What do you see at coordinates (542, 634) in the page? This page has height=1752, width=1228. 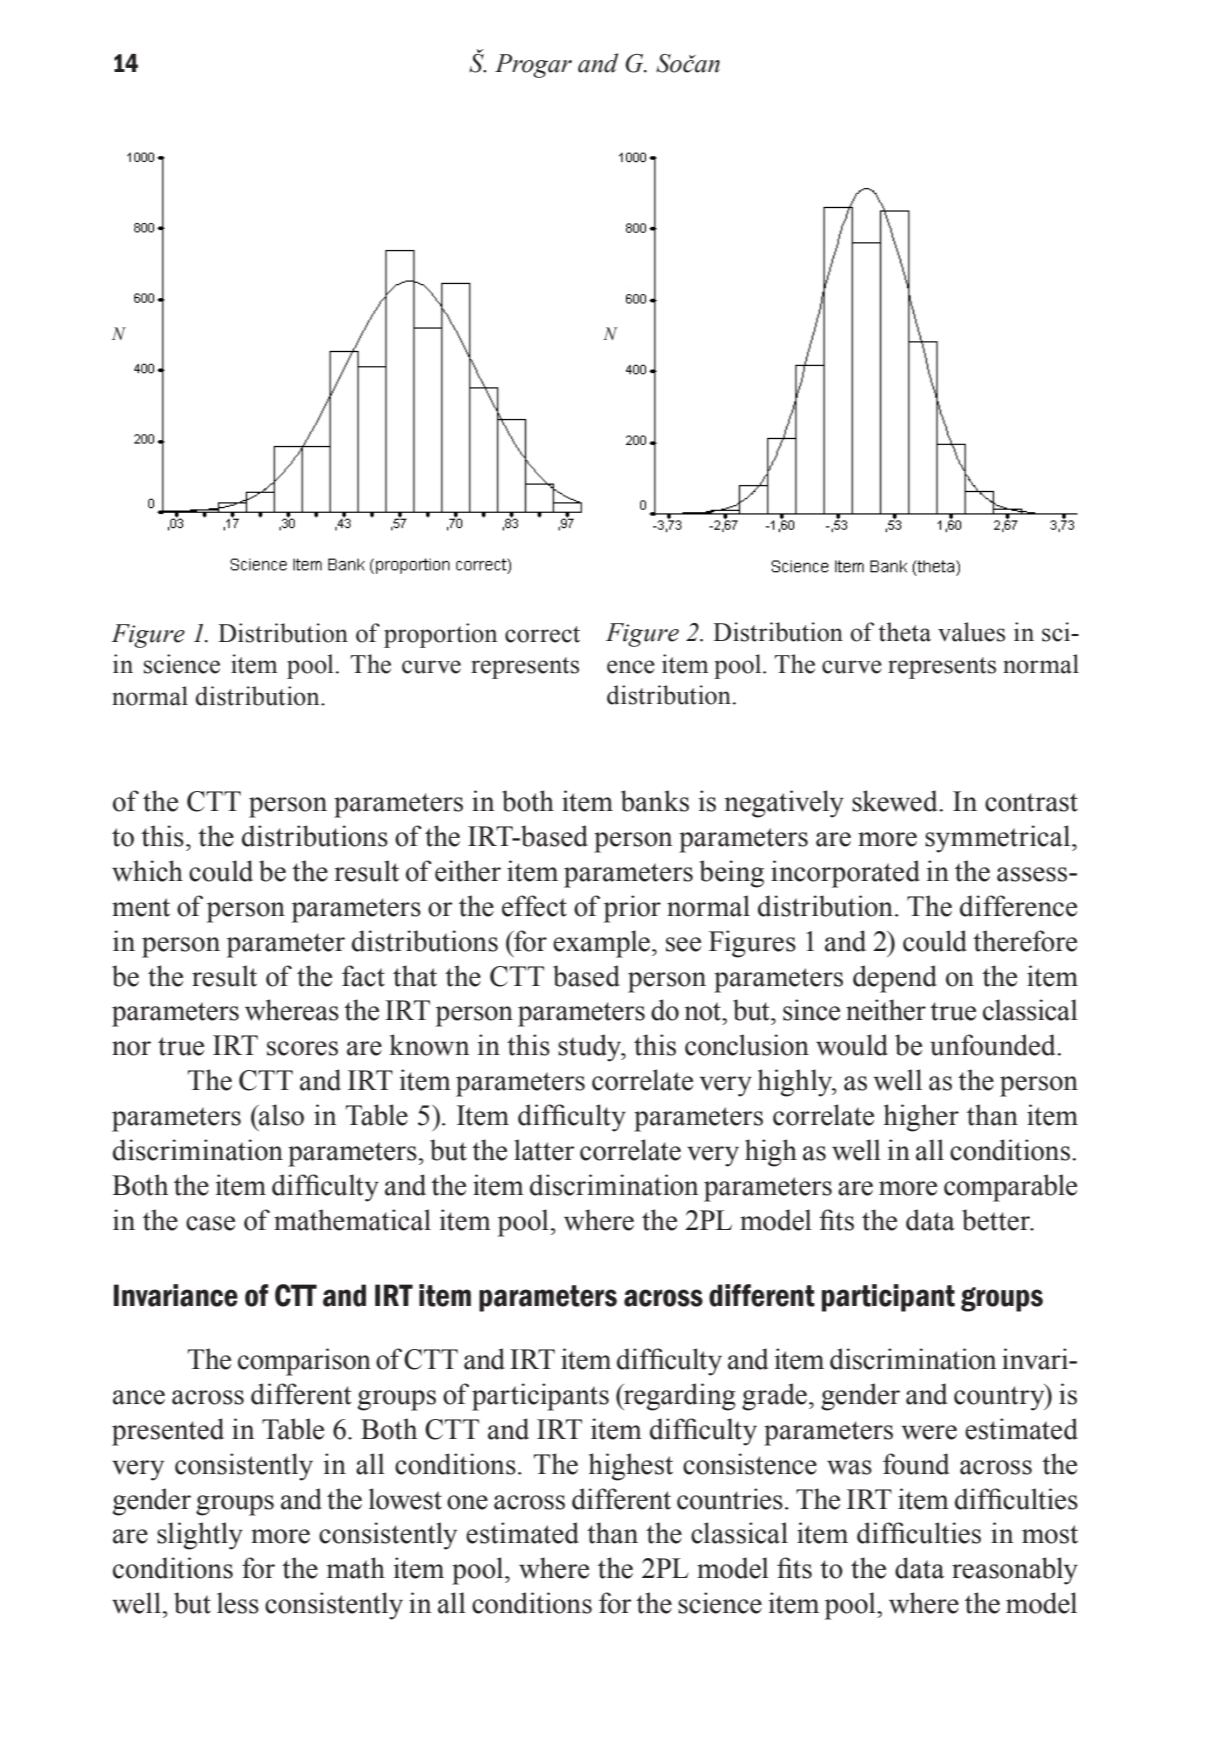 I see `correct` at bounding box center [542, 634].
